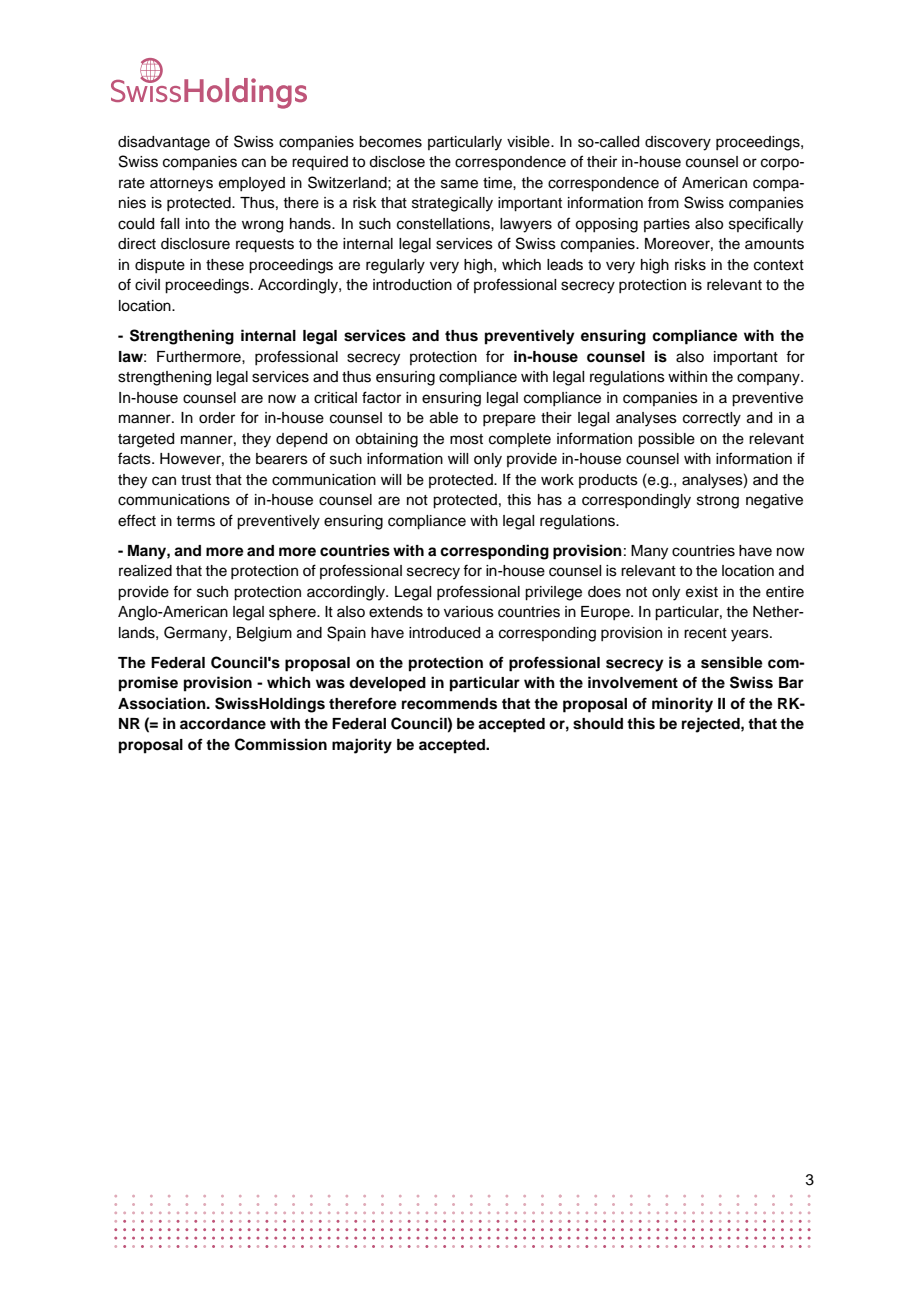  I want to click on possible, so click(666, 440).
